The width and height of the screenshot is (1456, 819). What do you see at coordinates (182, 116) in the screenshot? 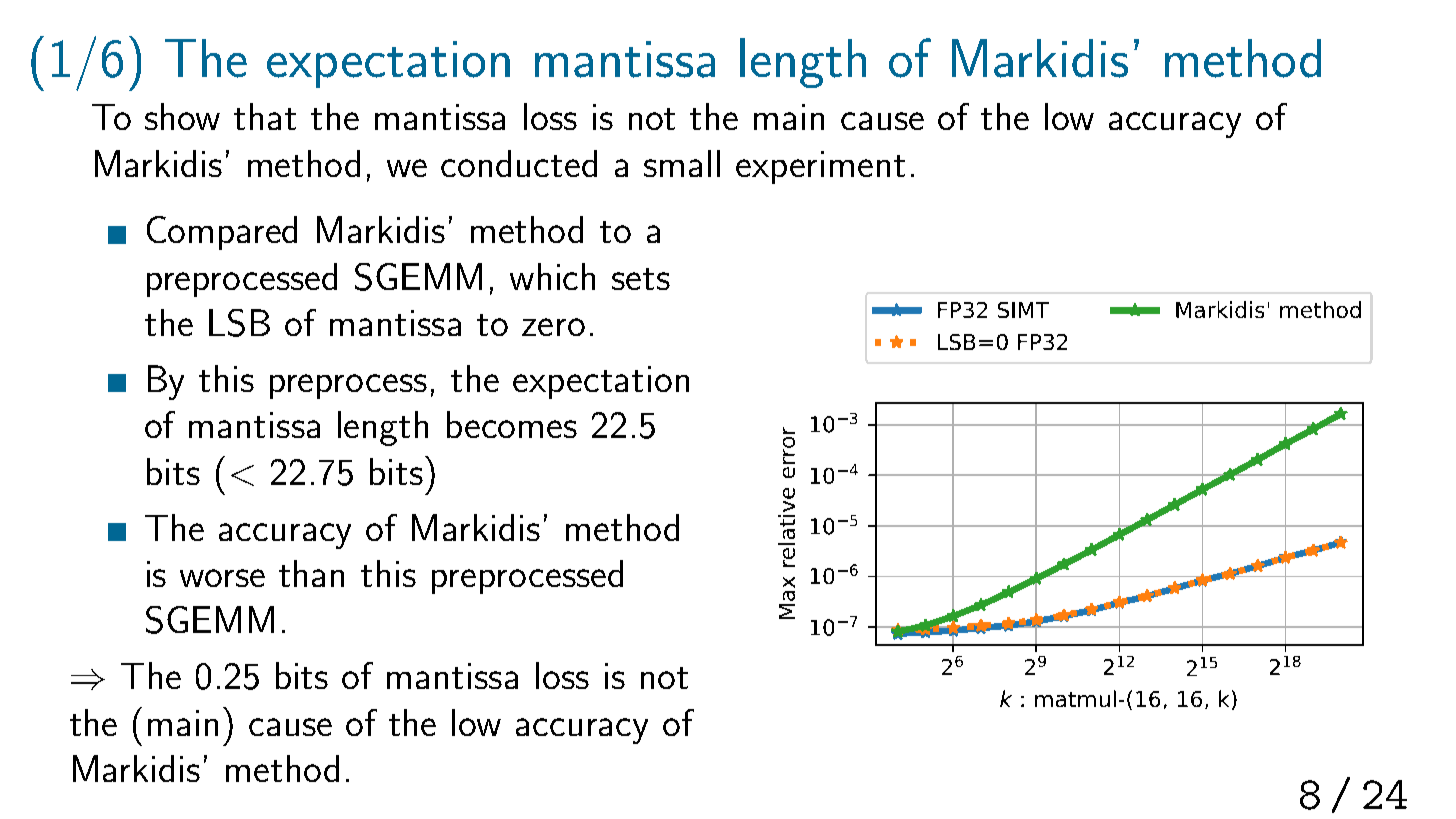
I see `show` at bounding box center [182, 116].
